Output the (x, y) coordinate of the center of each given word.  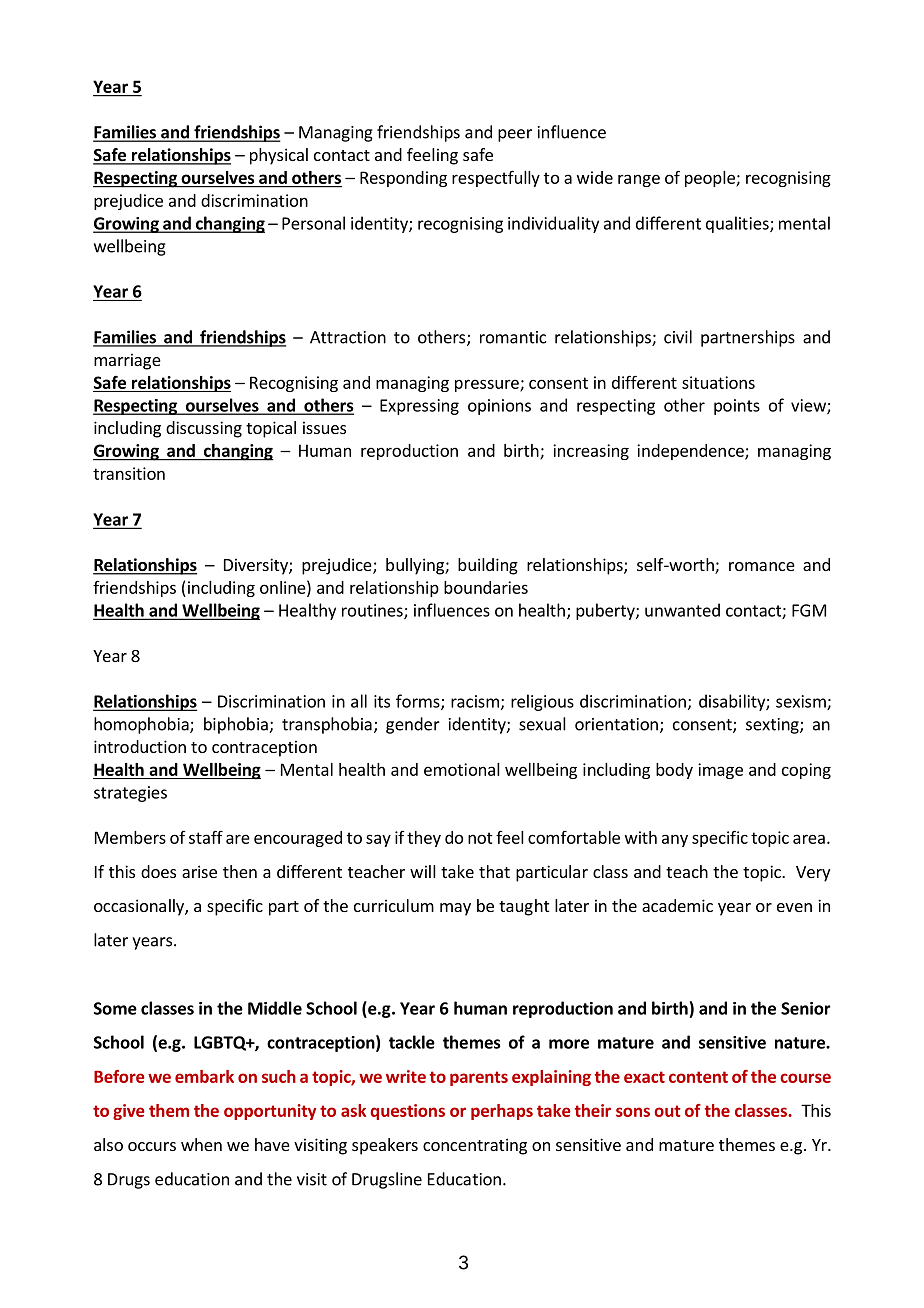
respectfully (496, 178)
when (201, 1144)
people (711, 179)
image (720, 771)
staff (206, 837)
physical (279, 156)
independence (691, 452)
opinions (499, 407)
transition (129, 473)
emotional (462, 769)
